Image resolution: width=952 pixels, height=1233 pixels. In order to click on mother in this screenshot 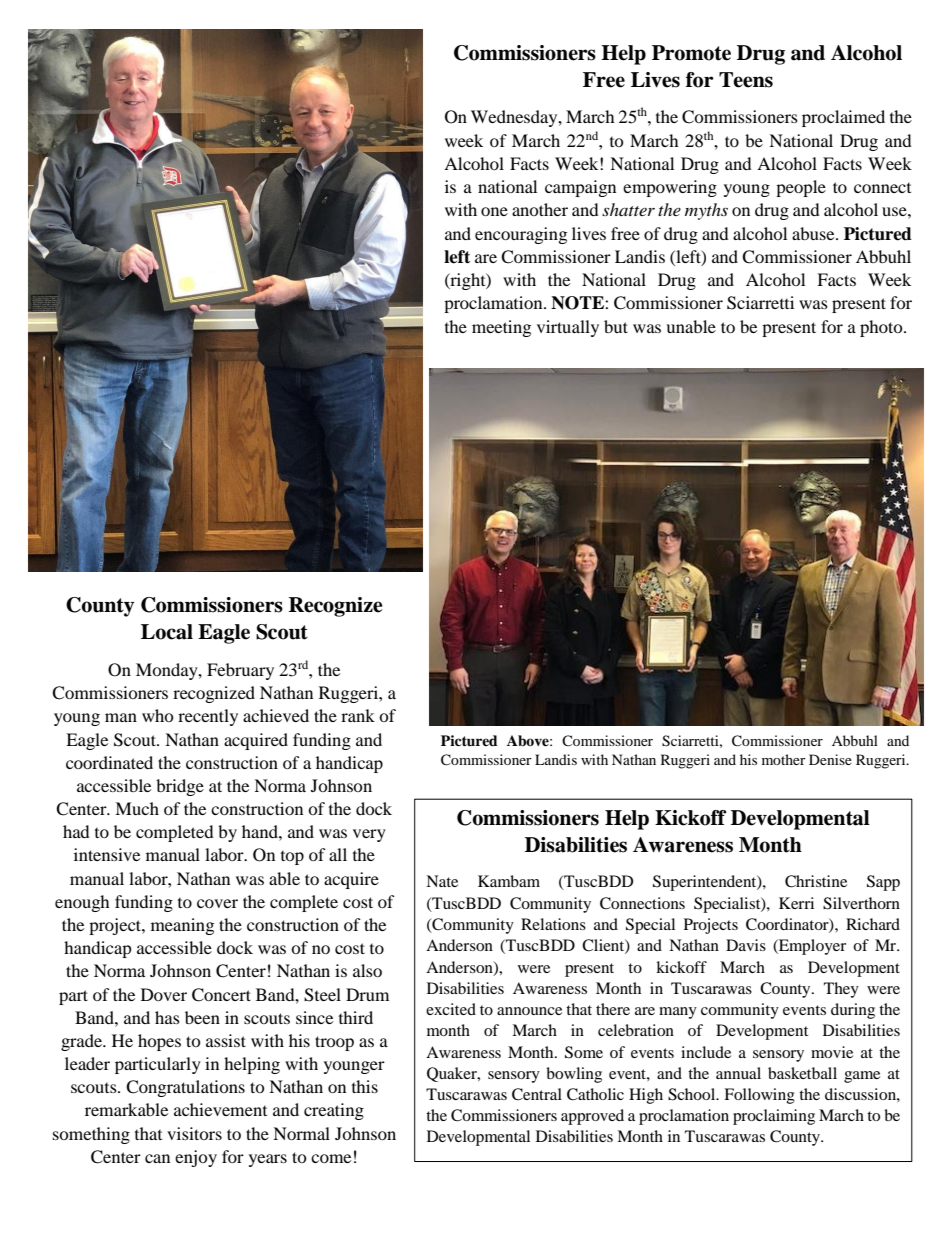, I will do `click(784, 759)`.
